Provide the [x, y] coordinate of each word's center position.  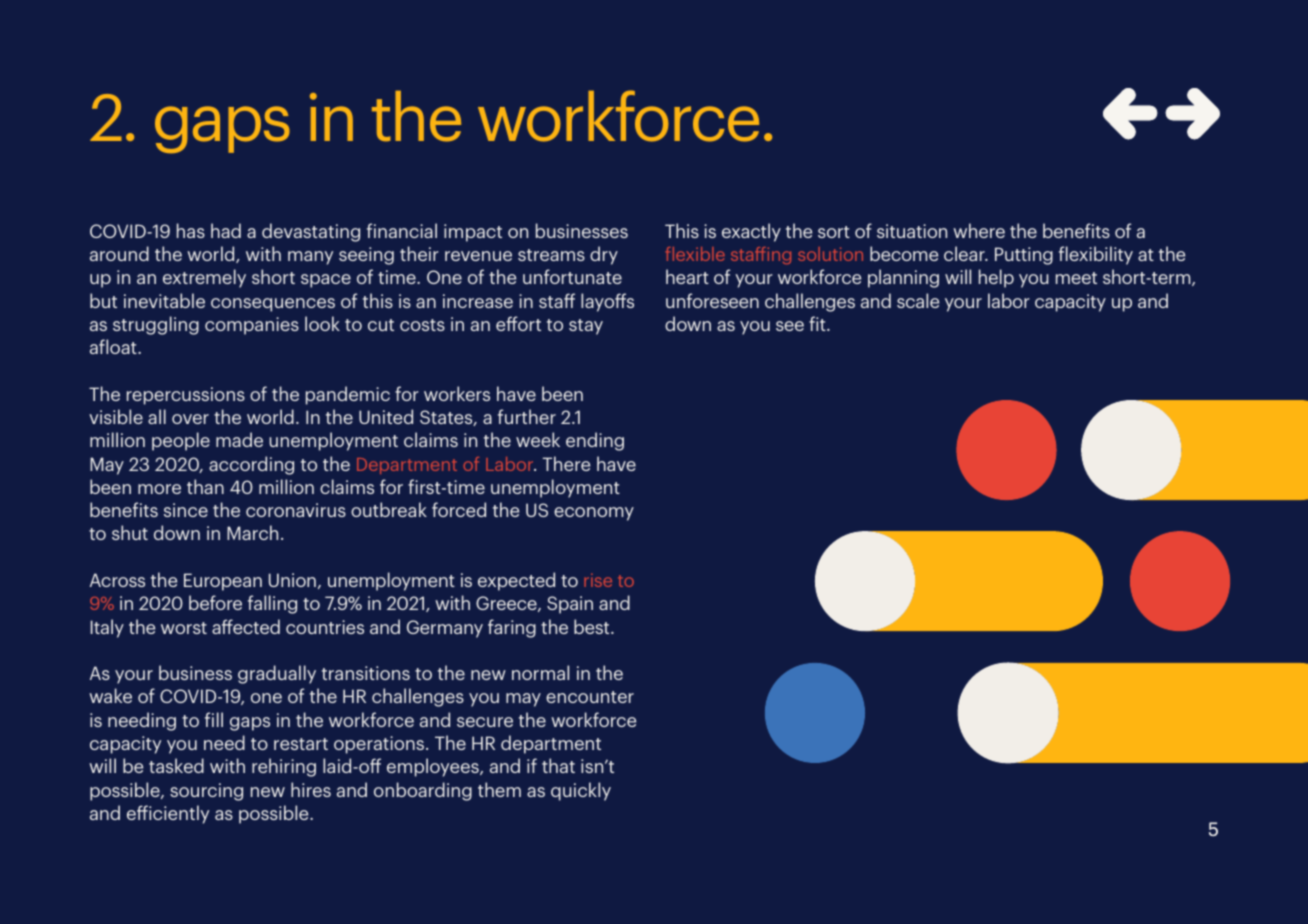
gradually [277, 674]
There [566, 463]
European [223, 582]
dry [604, 255]
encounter [590, 697]
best [593, 626]
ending [595, 441]
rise [598, 580]
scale [918, 300]
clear [965, 253]
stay [586, 327]
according [251, 465]
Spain [570, 605]
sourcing [206, 792]
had [226, 230]
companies [252, 326]
